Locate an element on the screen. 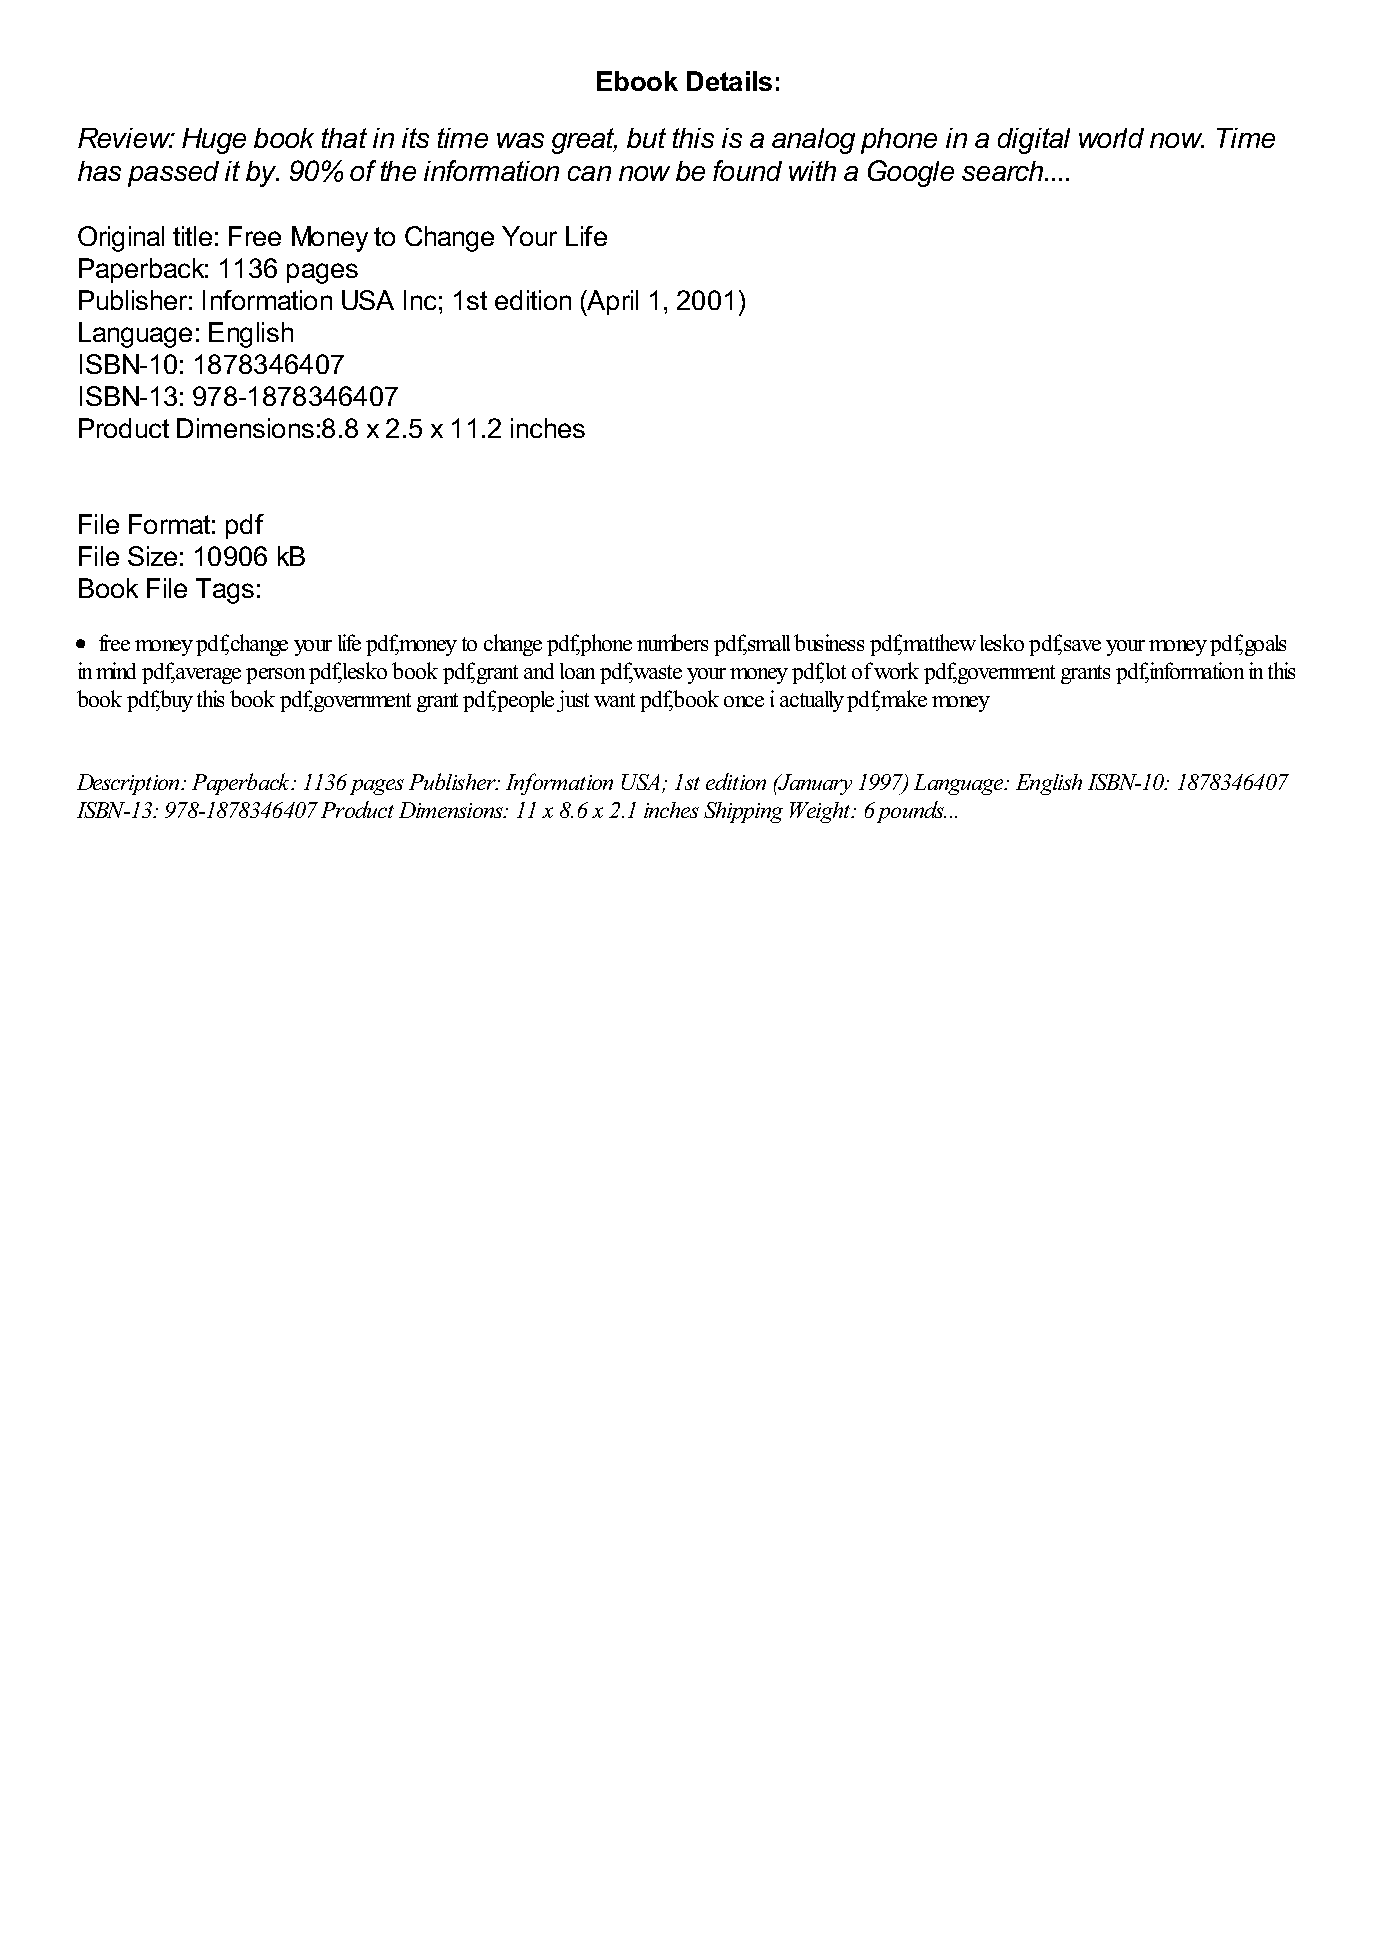  Description is located at coordinates (130, 784).
